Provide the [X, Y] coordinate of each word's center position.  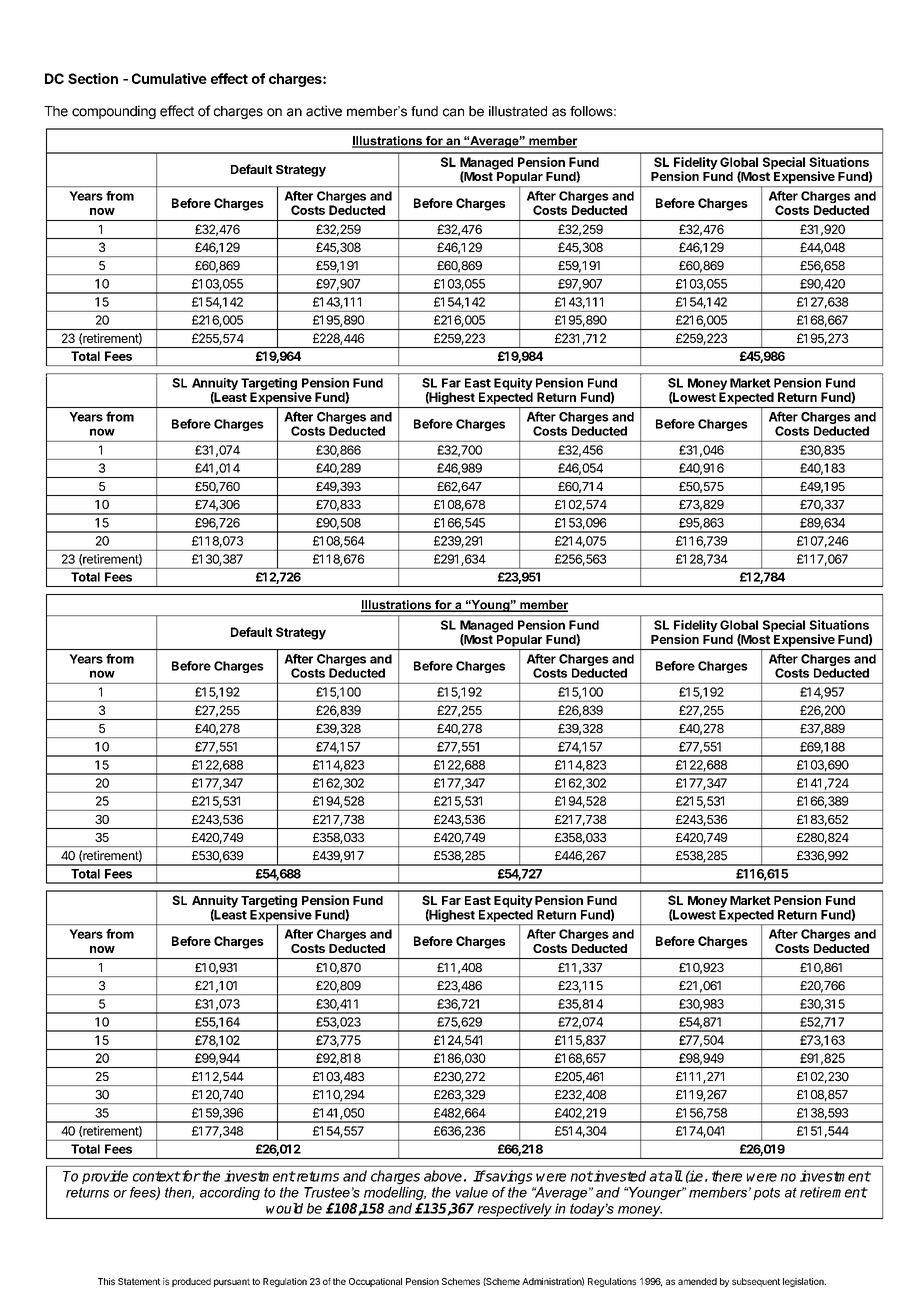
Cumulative [169, 78]
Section [93, 78]
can [453, 112]
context [156, 1176]
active [324, 111]
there [727, 1176]
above [443, 1176]
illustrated [518, 111]
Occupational [375, 1282]
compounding [114, 112]
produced [191, 1282]
